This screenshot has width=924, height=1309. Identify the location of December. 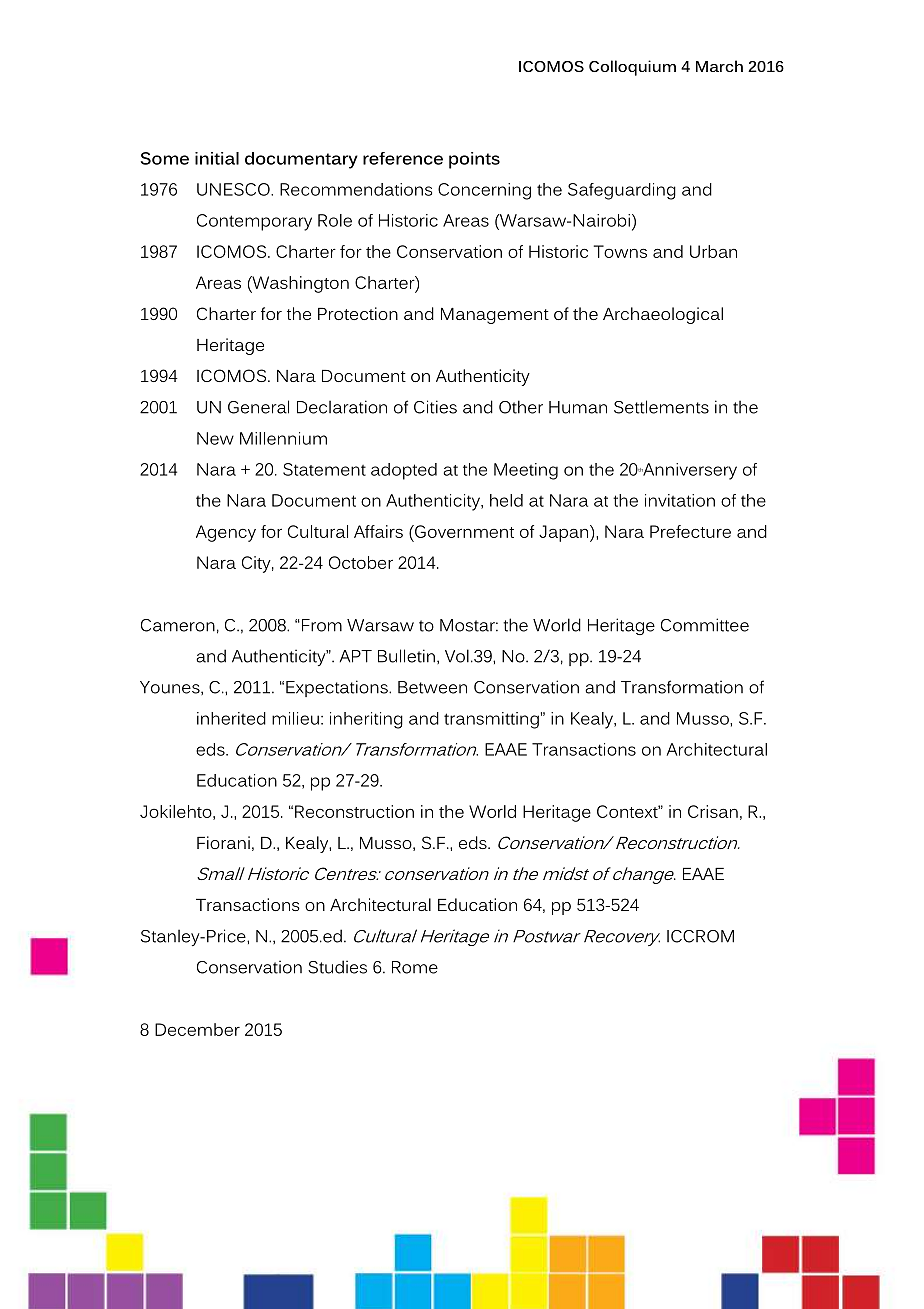
(197, 1029).
